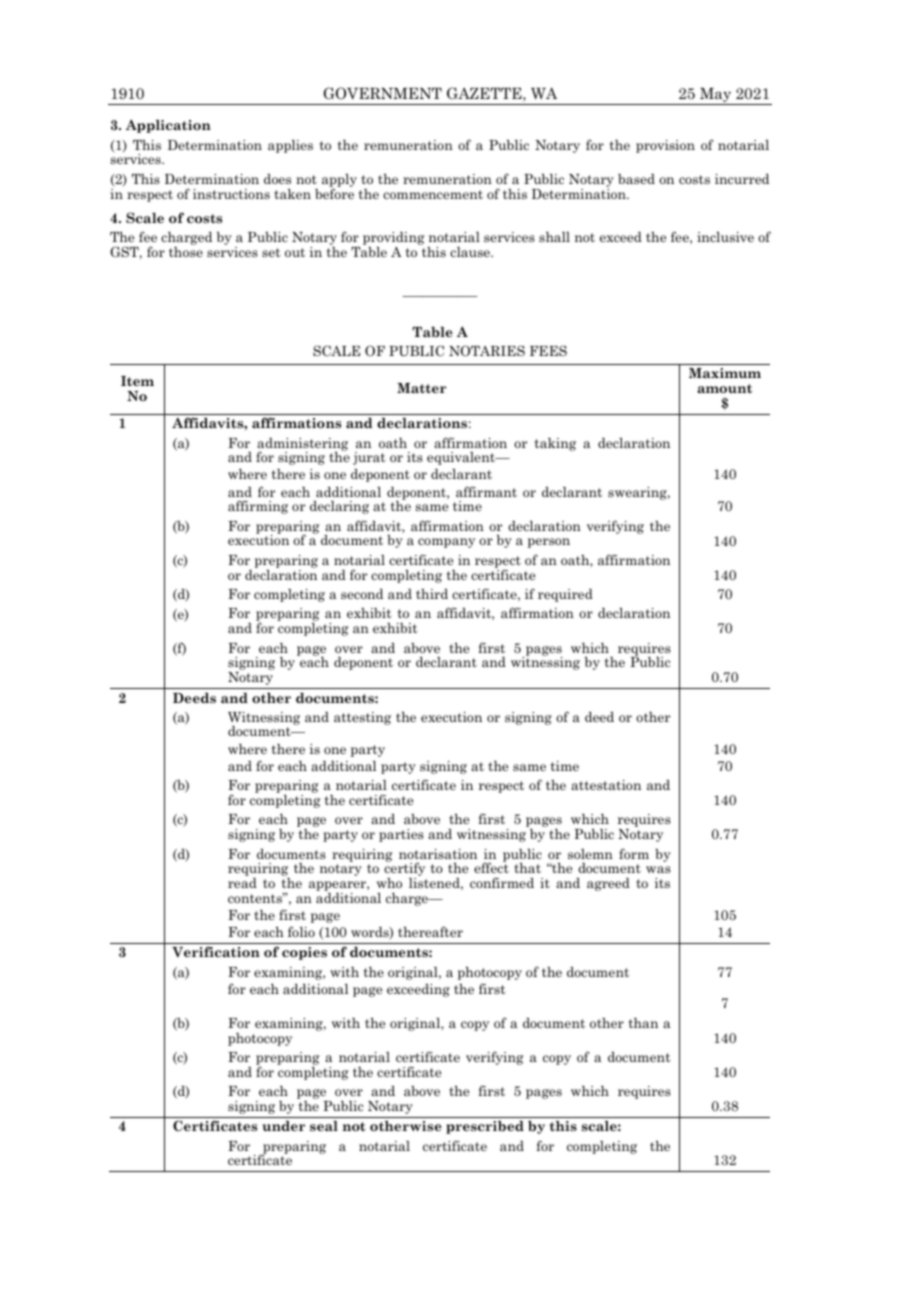 The width and height of the screenshot is (924, 1308). What do you see at coordinates (168, 126) in the screenshot?
I see `Application` at bounding box center [168, 126].
